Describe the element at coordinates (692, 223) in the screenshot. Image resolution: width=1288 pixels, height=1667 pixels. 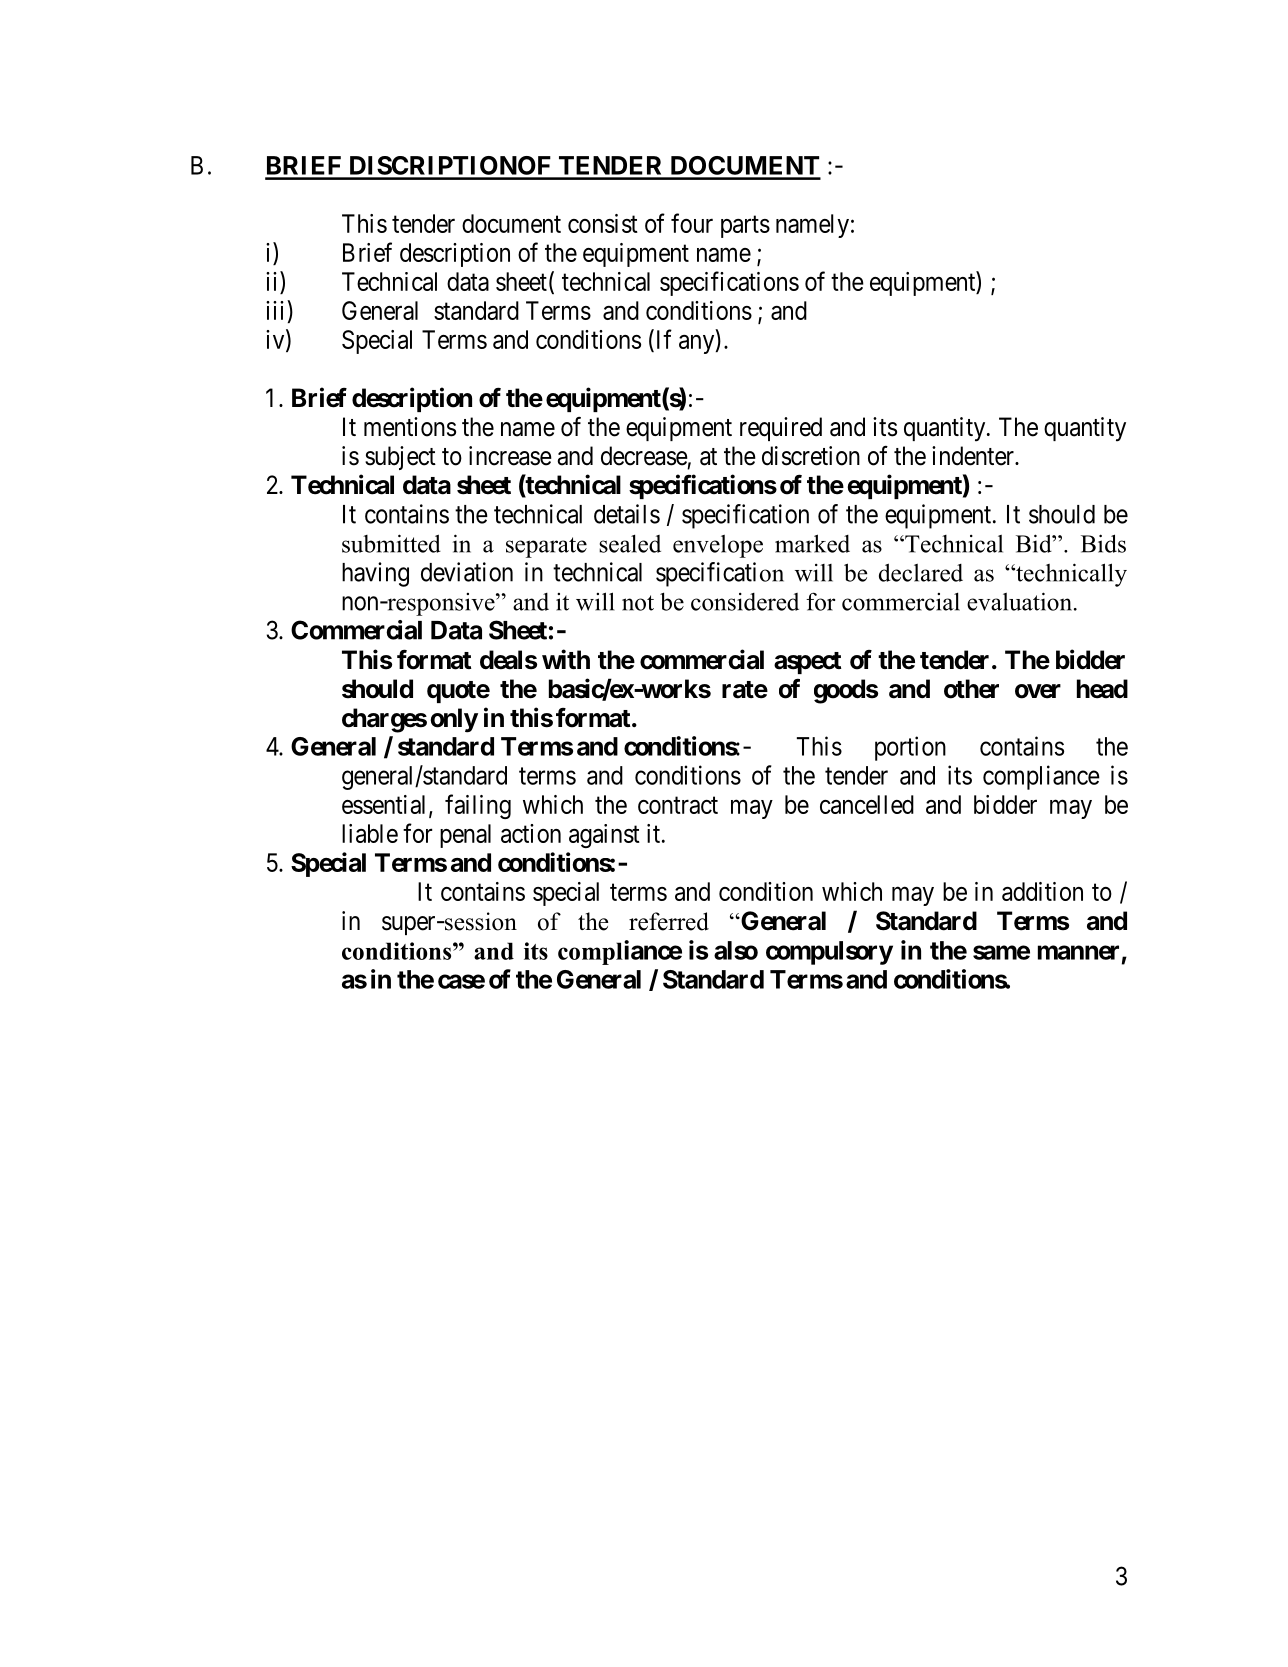
I see `four` at that location.
